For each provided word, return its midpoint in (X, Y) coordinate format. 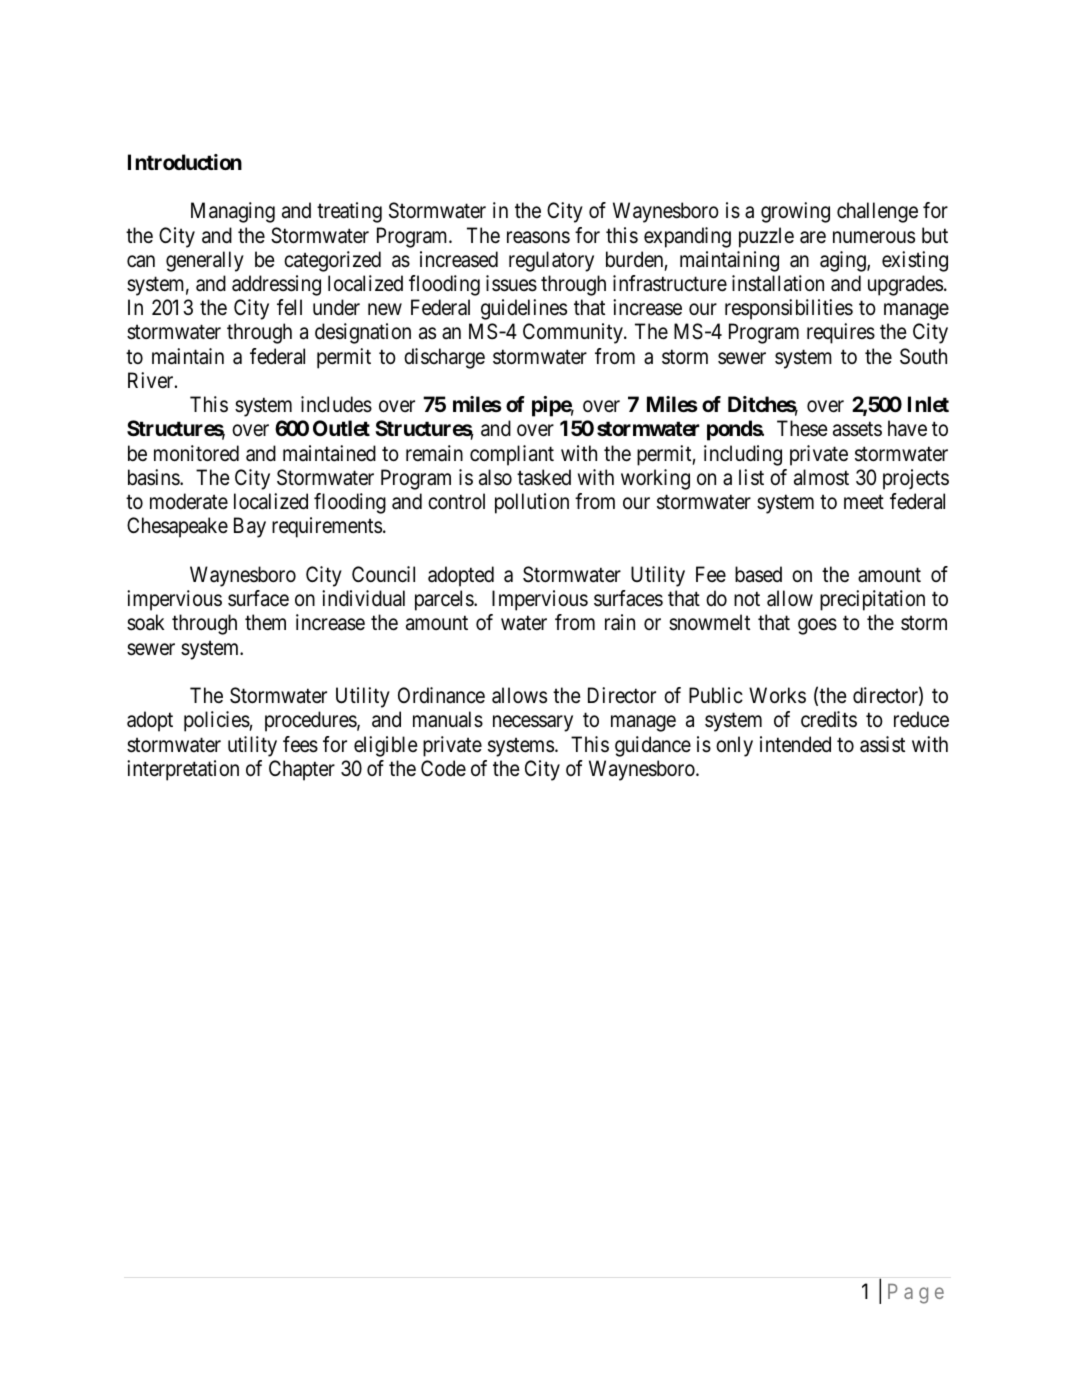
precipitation (872, 600)
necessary (533, 724)
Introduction (185, 162)
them (265, 622)
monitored (196, 453)
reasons (538, 237)
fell (289, 307)
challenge (877, 212)
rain (620, 622)
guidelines (524, 309)
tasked (544, 477)
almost (821, 477)
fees (300, 744)
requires (841, 333)
